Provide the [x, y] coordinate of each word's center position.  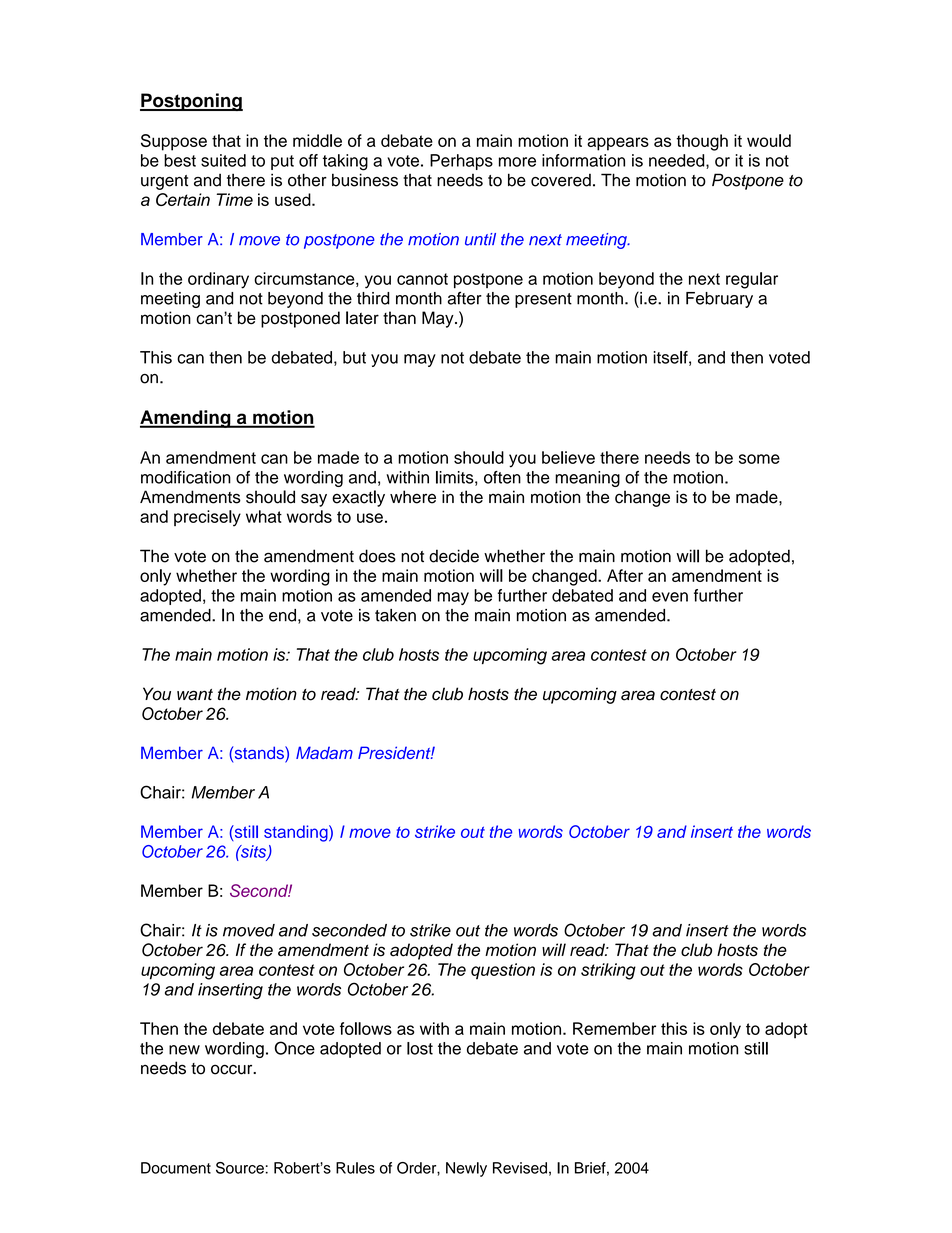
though [702, 142]
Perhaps [461, 162]
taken [395, 615]
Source [240, 1168]
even [670, 597]
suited [223, 160]
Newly [466, 1169]
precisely [207, 518]
